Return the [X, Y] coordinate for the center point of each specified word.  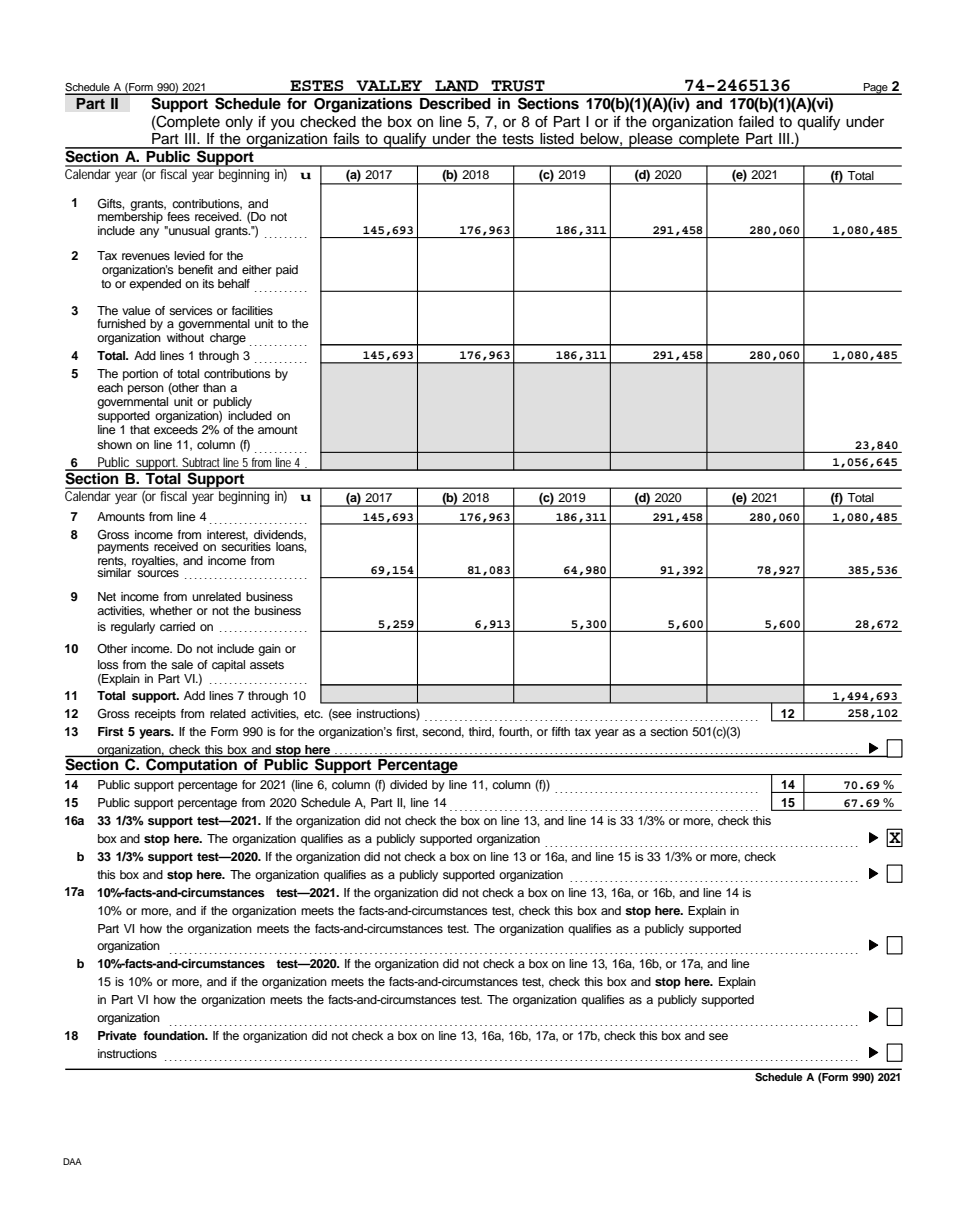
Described [455, 104]
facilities [252, 310]
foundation [175, 1035]
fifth [561, 731]
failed [756, 122]
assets [267, 665]
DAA [72, 1161]
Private [117, 1035]
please [651, 139]
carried [177, 626]
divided [408, 784]
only [239, 123]
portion [140, 375]
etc [313, 714]
